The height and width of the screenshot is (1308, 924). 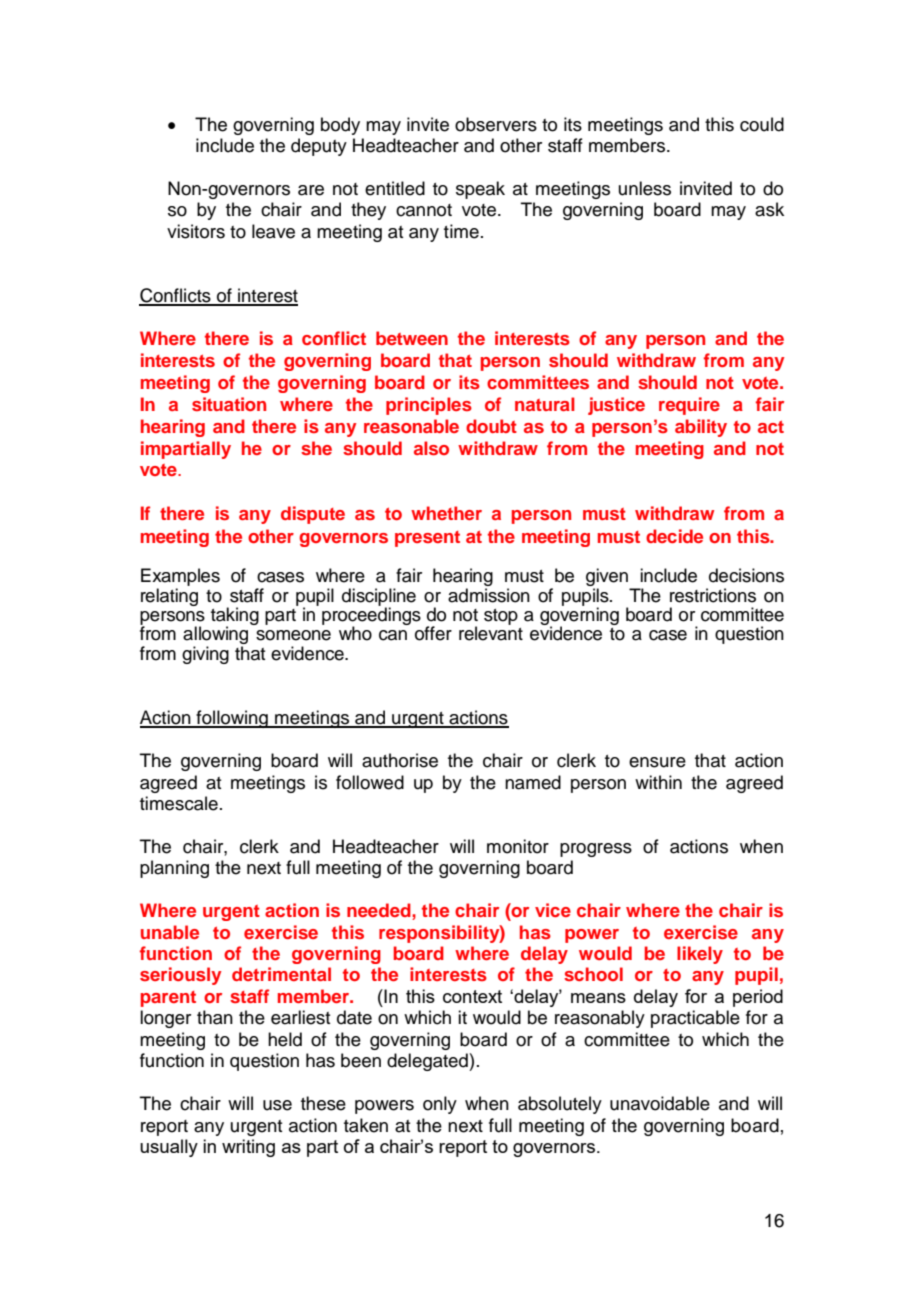 I want to click on unless, so click(x=645, y=188).
